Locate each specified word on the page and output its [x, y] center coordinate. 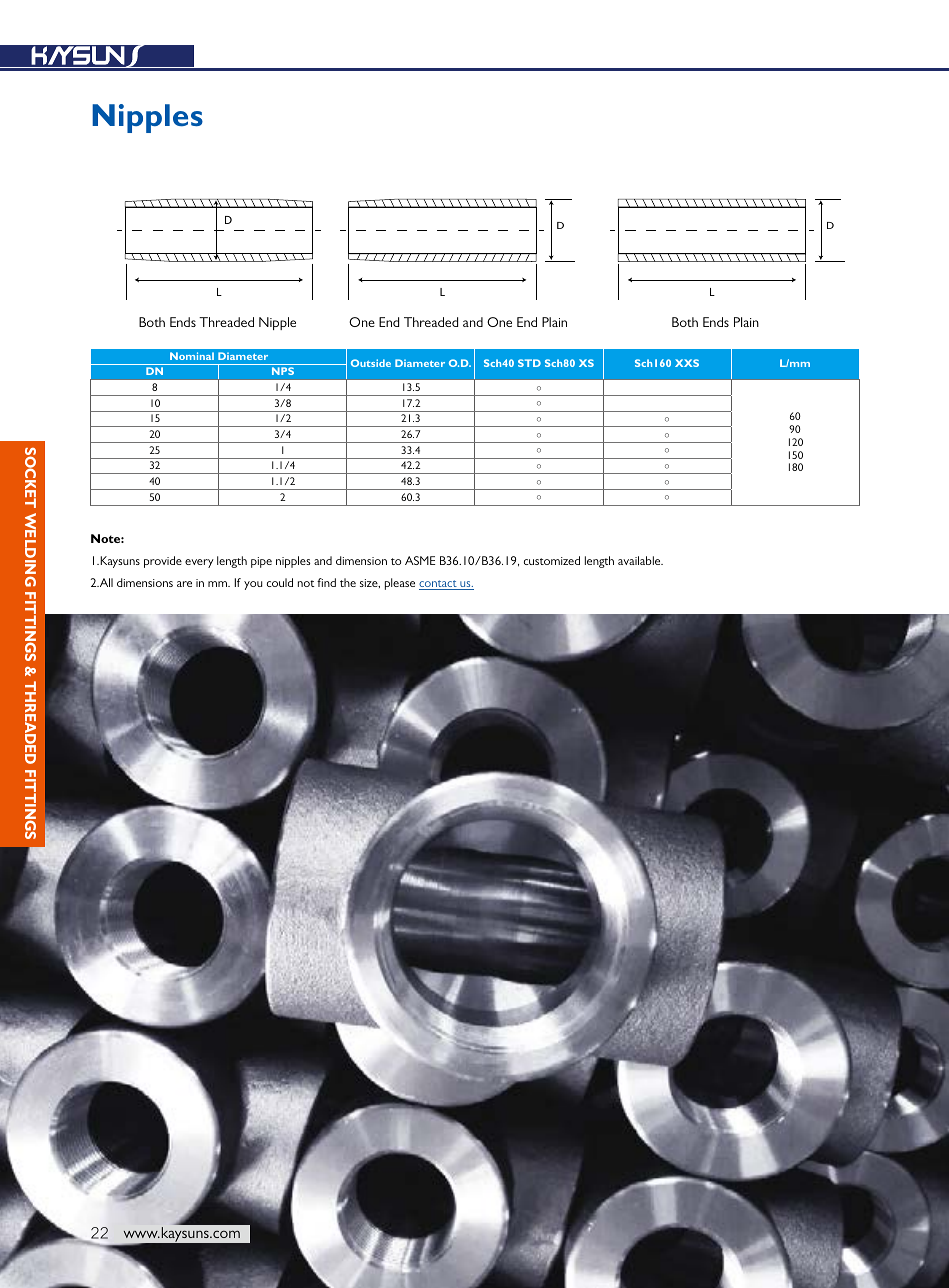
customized [552, 560]
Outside [371, 363]
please [400, 584]
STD [529, 363]
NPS [283, 371]
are [184, 584]
